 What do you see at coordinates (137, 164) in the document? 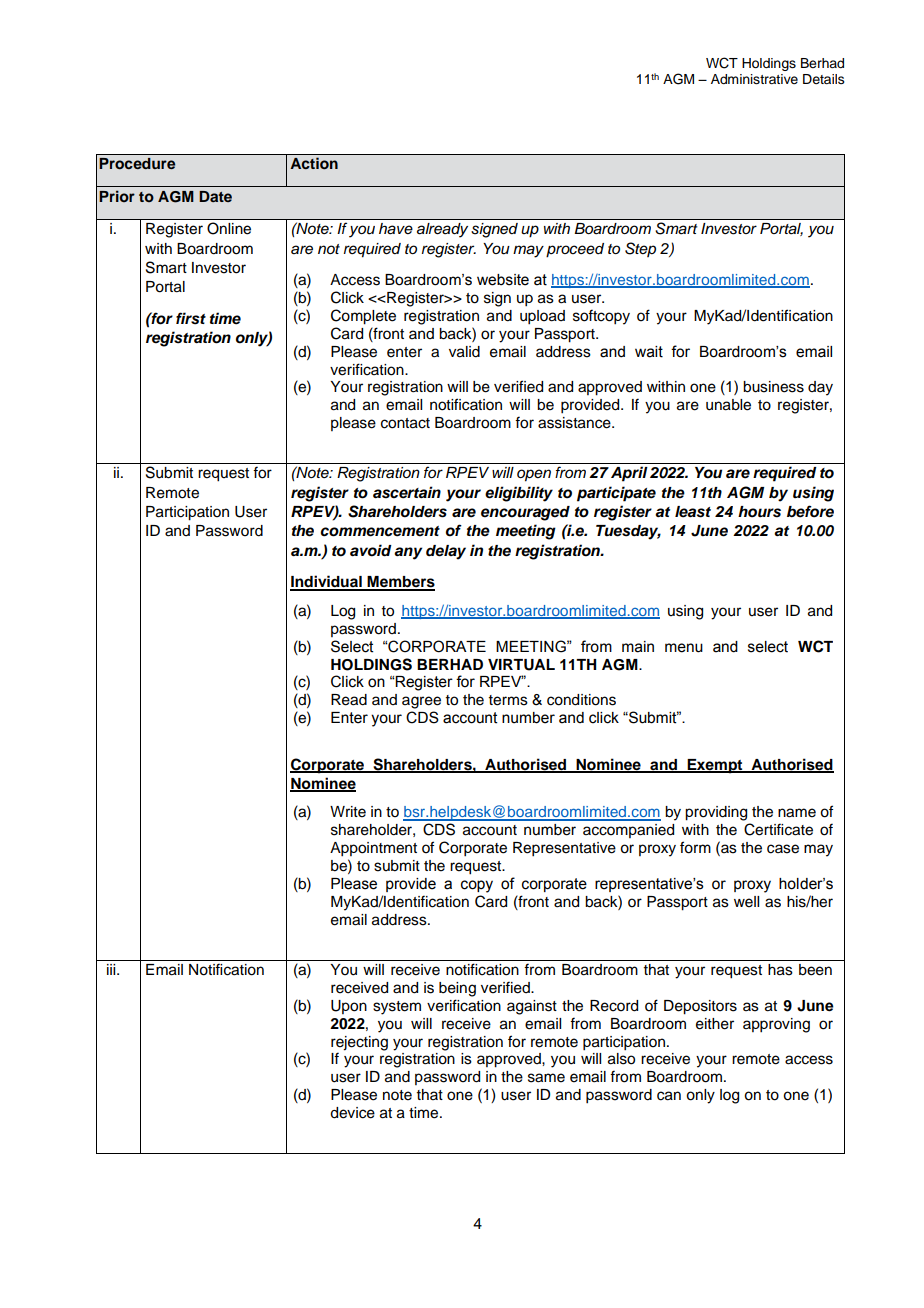
I see `Procedure` at bounding box center [137, 164].
